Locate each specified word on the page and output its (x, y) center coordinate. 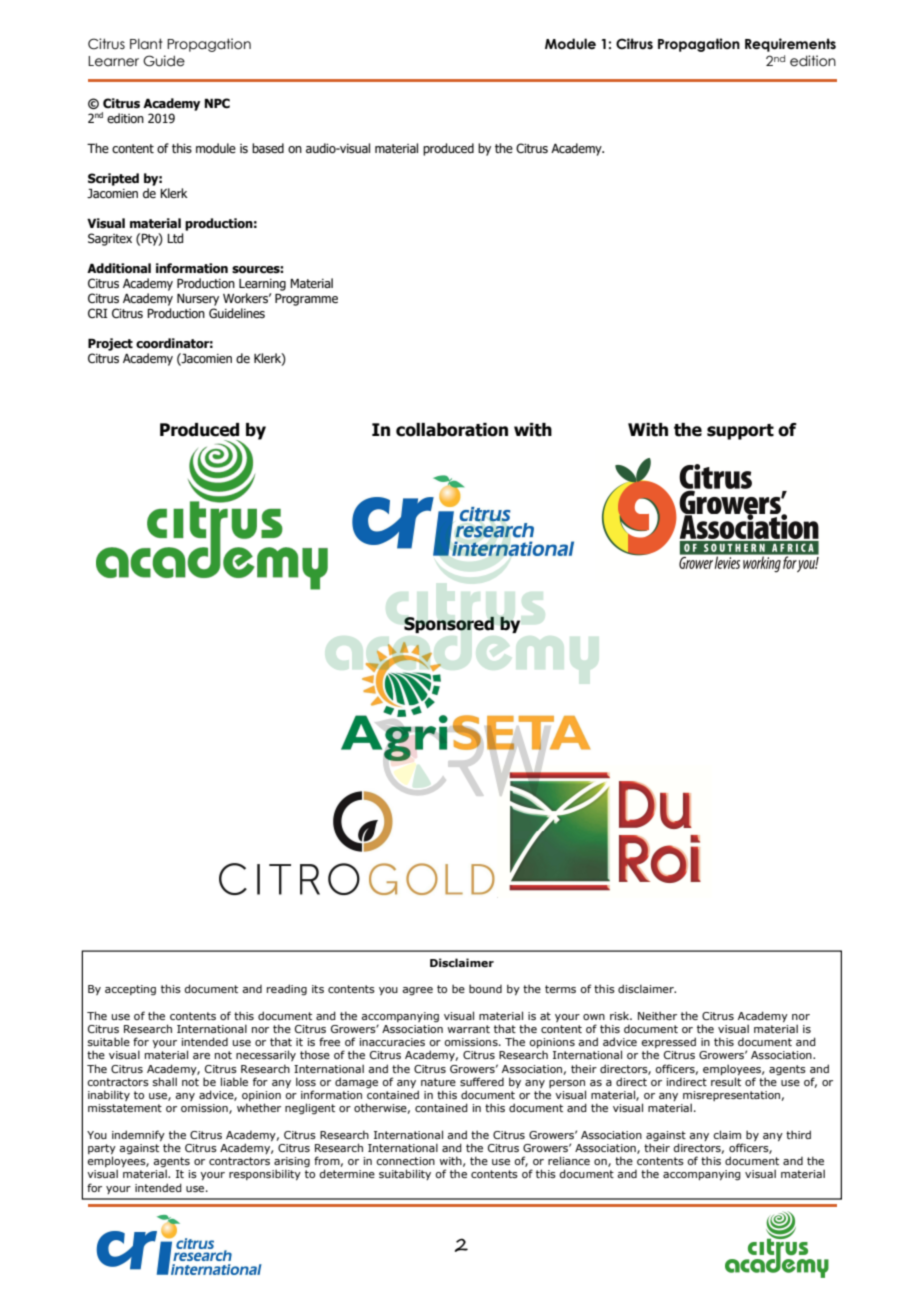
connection (405, 1161)
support (740, 432)
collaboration (452, 430)
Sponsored (449, 625)
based (268, 148)
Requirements (790, 45)
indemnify (138, 1135)
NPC (217, 103)
